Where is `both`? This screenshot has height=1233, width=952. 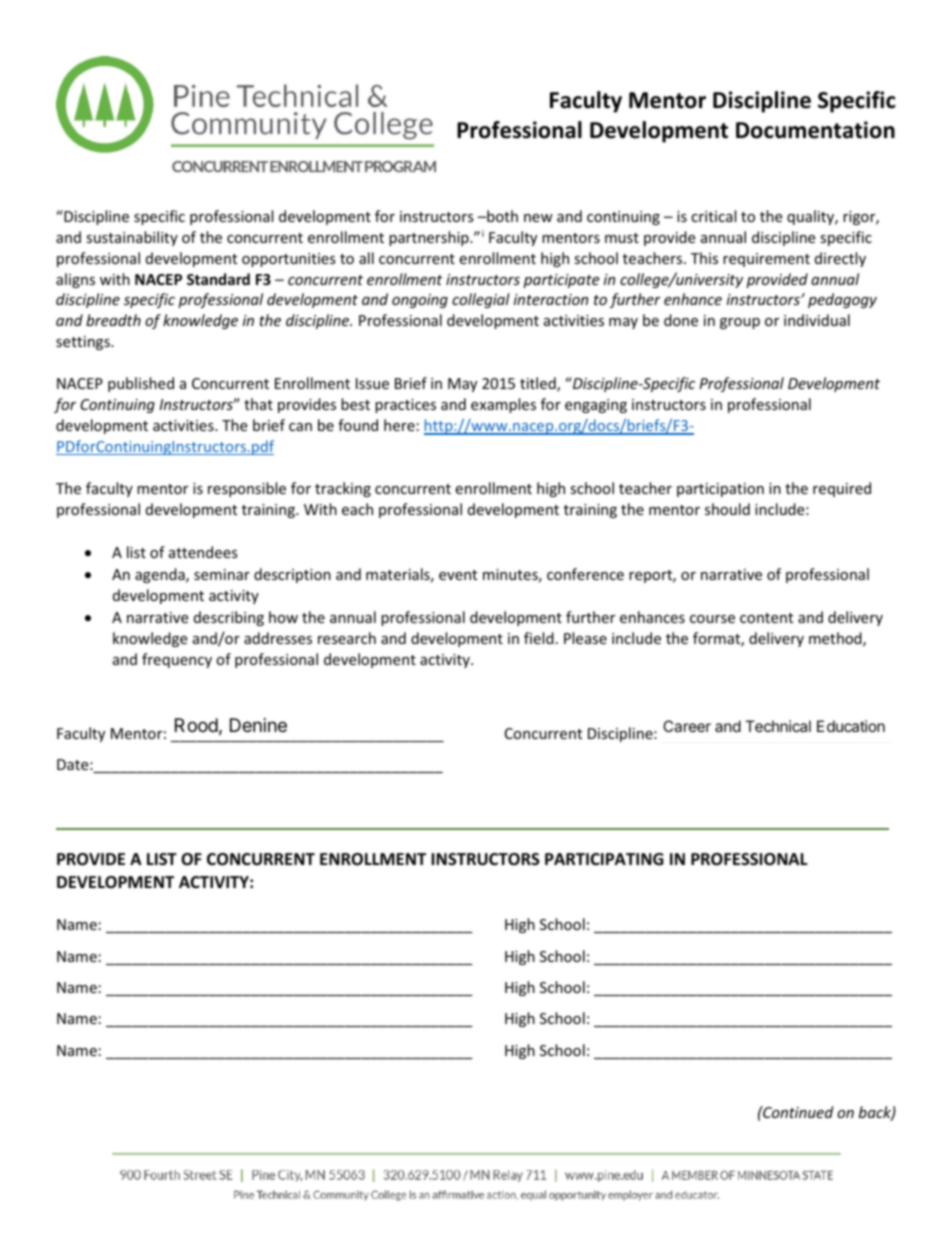
both is located at coordinates (501, 216).
